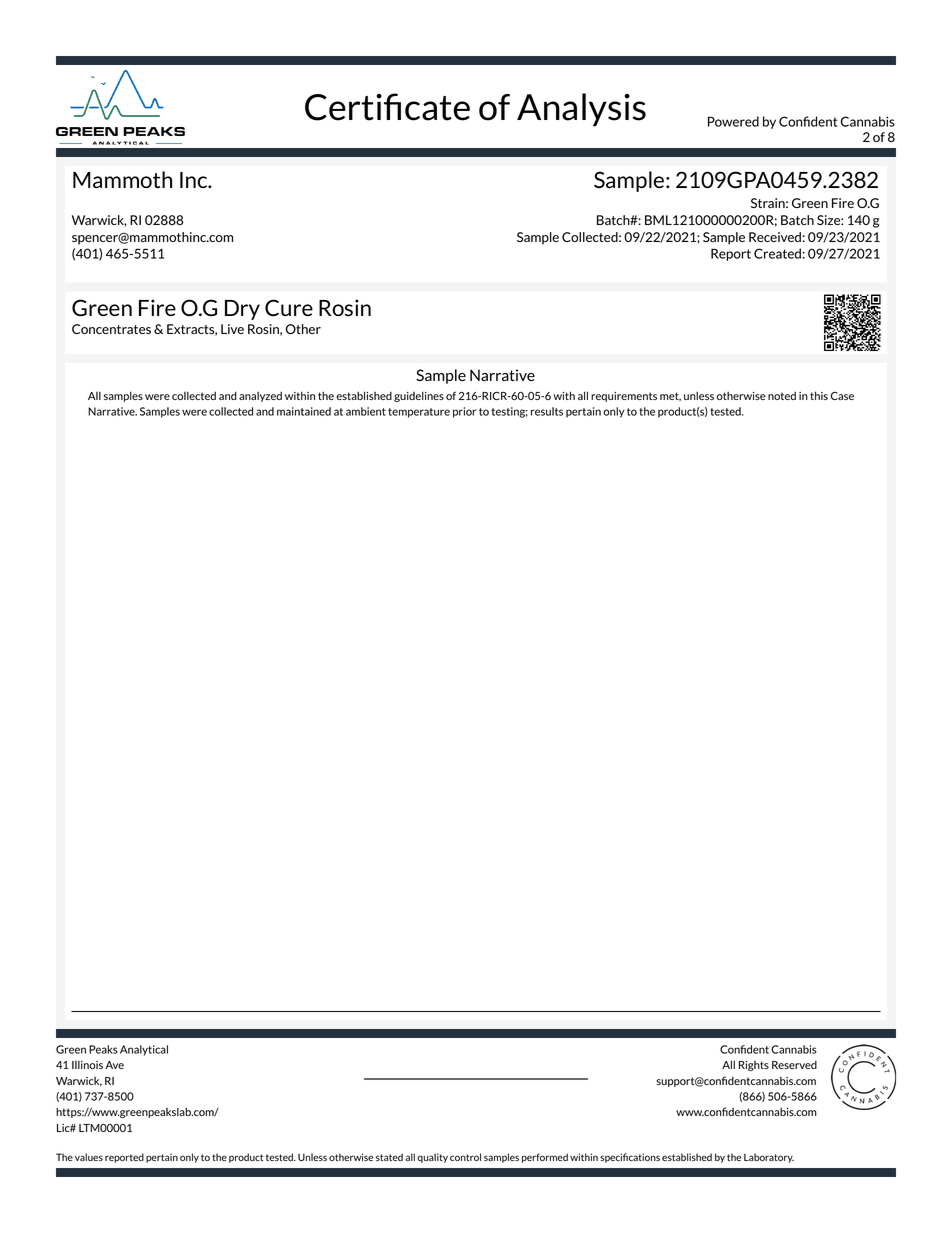 Image resolution: width=952 pixels, height=1233 pixels. What do you see at coordinates (754, 1066) in the screenshot?
I see `Rights` at bounding box center [754, 1066].
